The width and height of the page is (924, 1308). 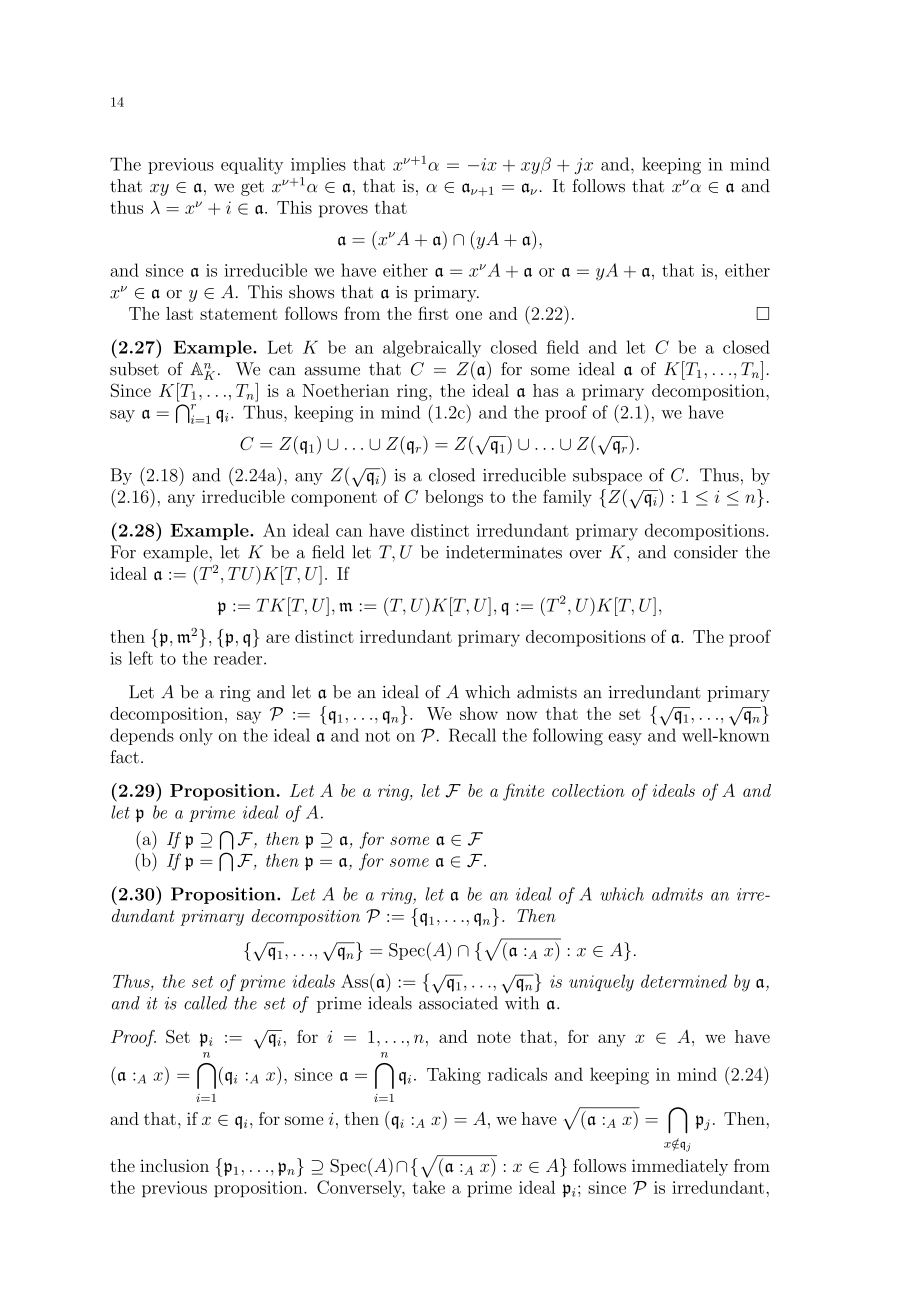 I want to click on admits, so click(x=677, y=894).
